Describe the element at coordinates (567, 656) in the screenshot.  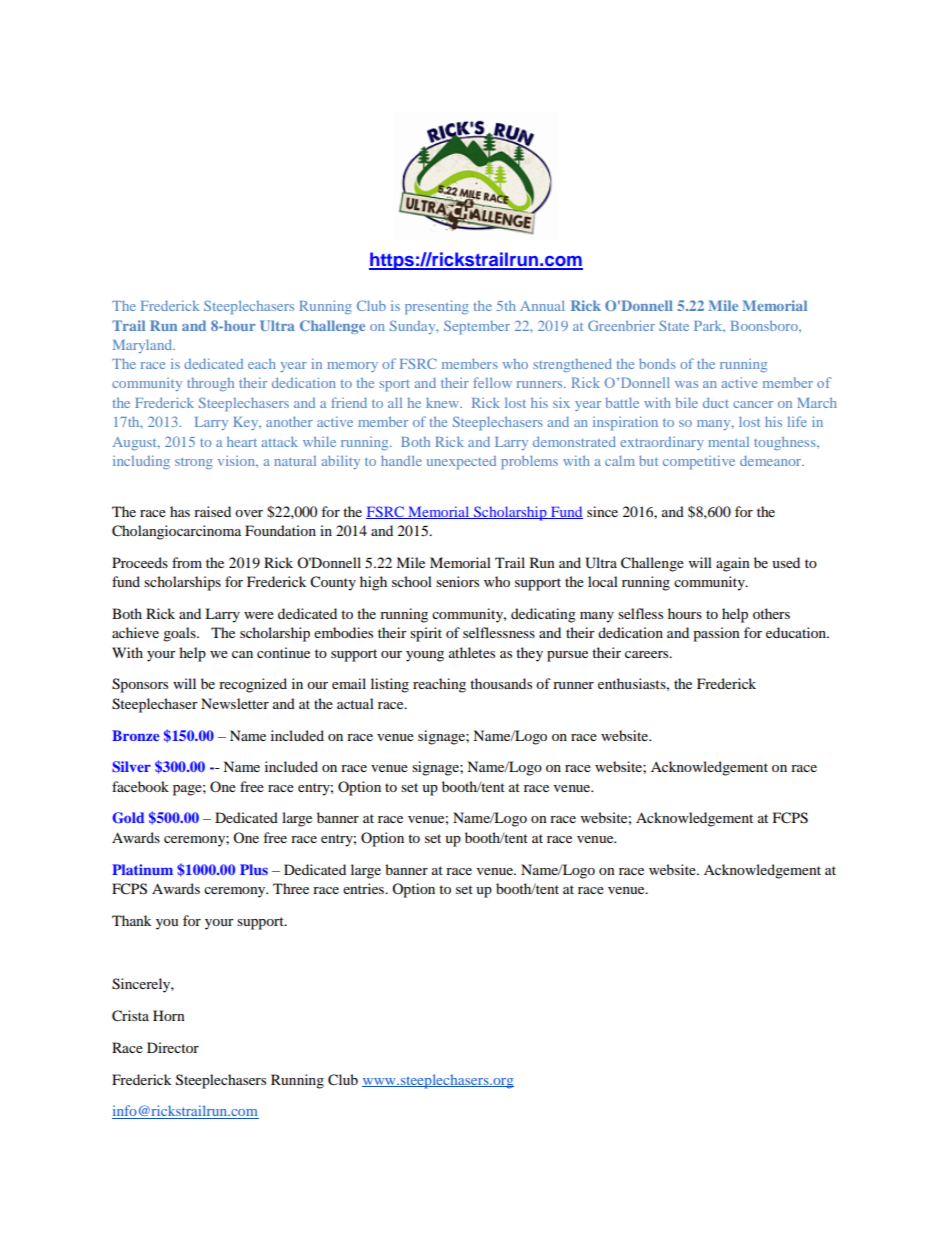
I see `pursue` at that location.
